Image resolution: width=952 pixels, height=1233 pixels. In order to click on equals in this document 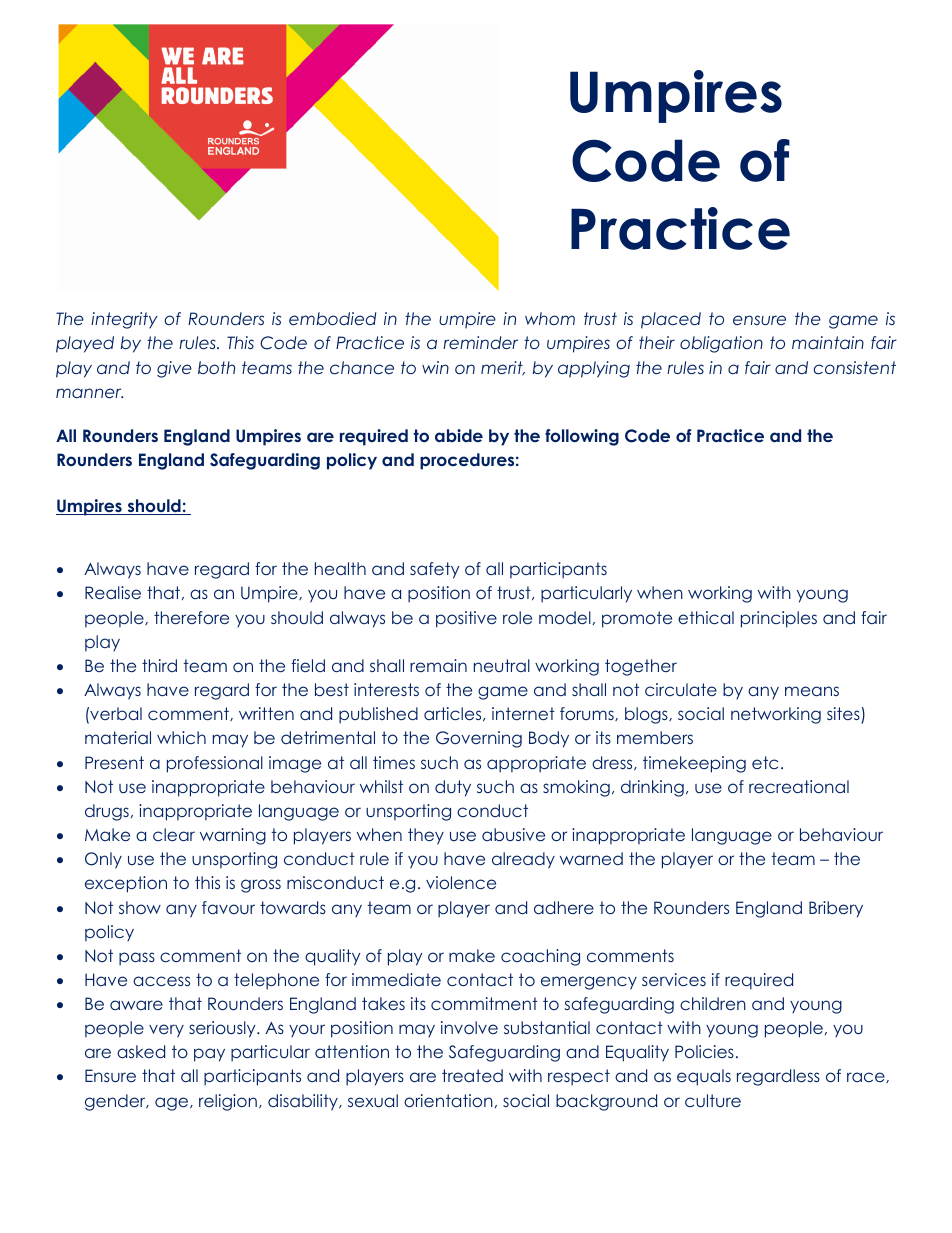, I will do `click(704, 1077)`.
